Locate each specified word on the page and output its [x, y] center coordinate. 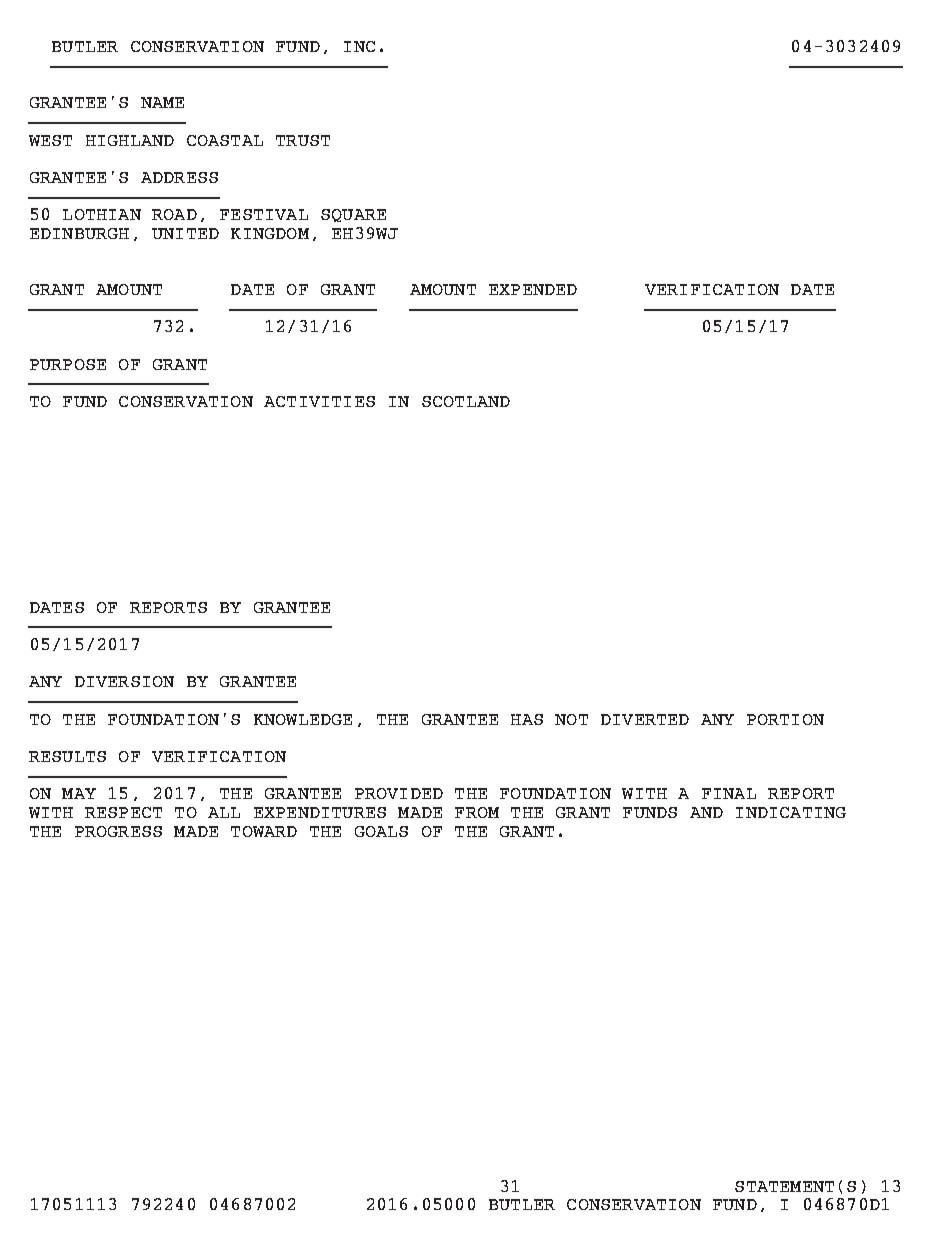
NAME [162, 102]
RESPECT [123, 812]
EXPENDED [533, 289]
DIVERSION [124, 681]
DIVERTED [645, 719]
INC [359, 46]
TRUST [303, 140]
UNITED [185, 233]
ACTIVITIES [319, 401]
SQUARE [353, 215]
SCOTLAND [466, 401]
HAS [527, 719]
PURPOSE [68, 364]
